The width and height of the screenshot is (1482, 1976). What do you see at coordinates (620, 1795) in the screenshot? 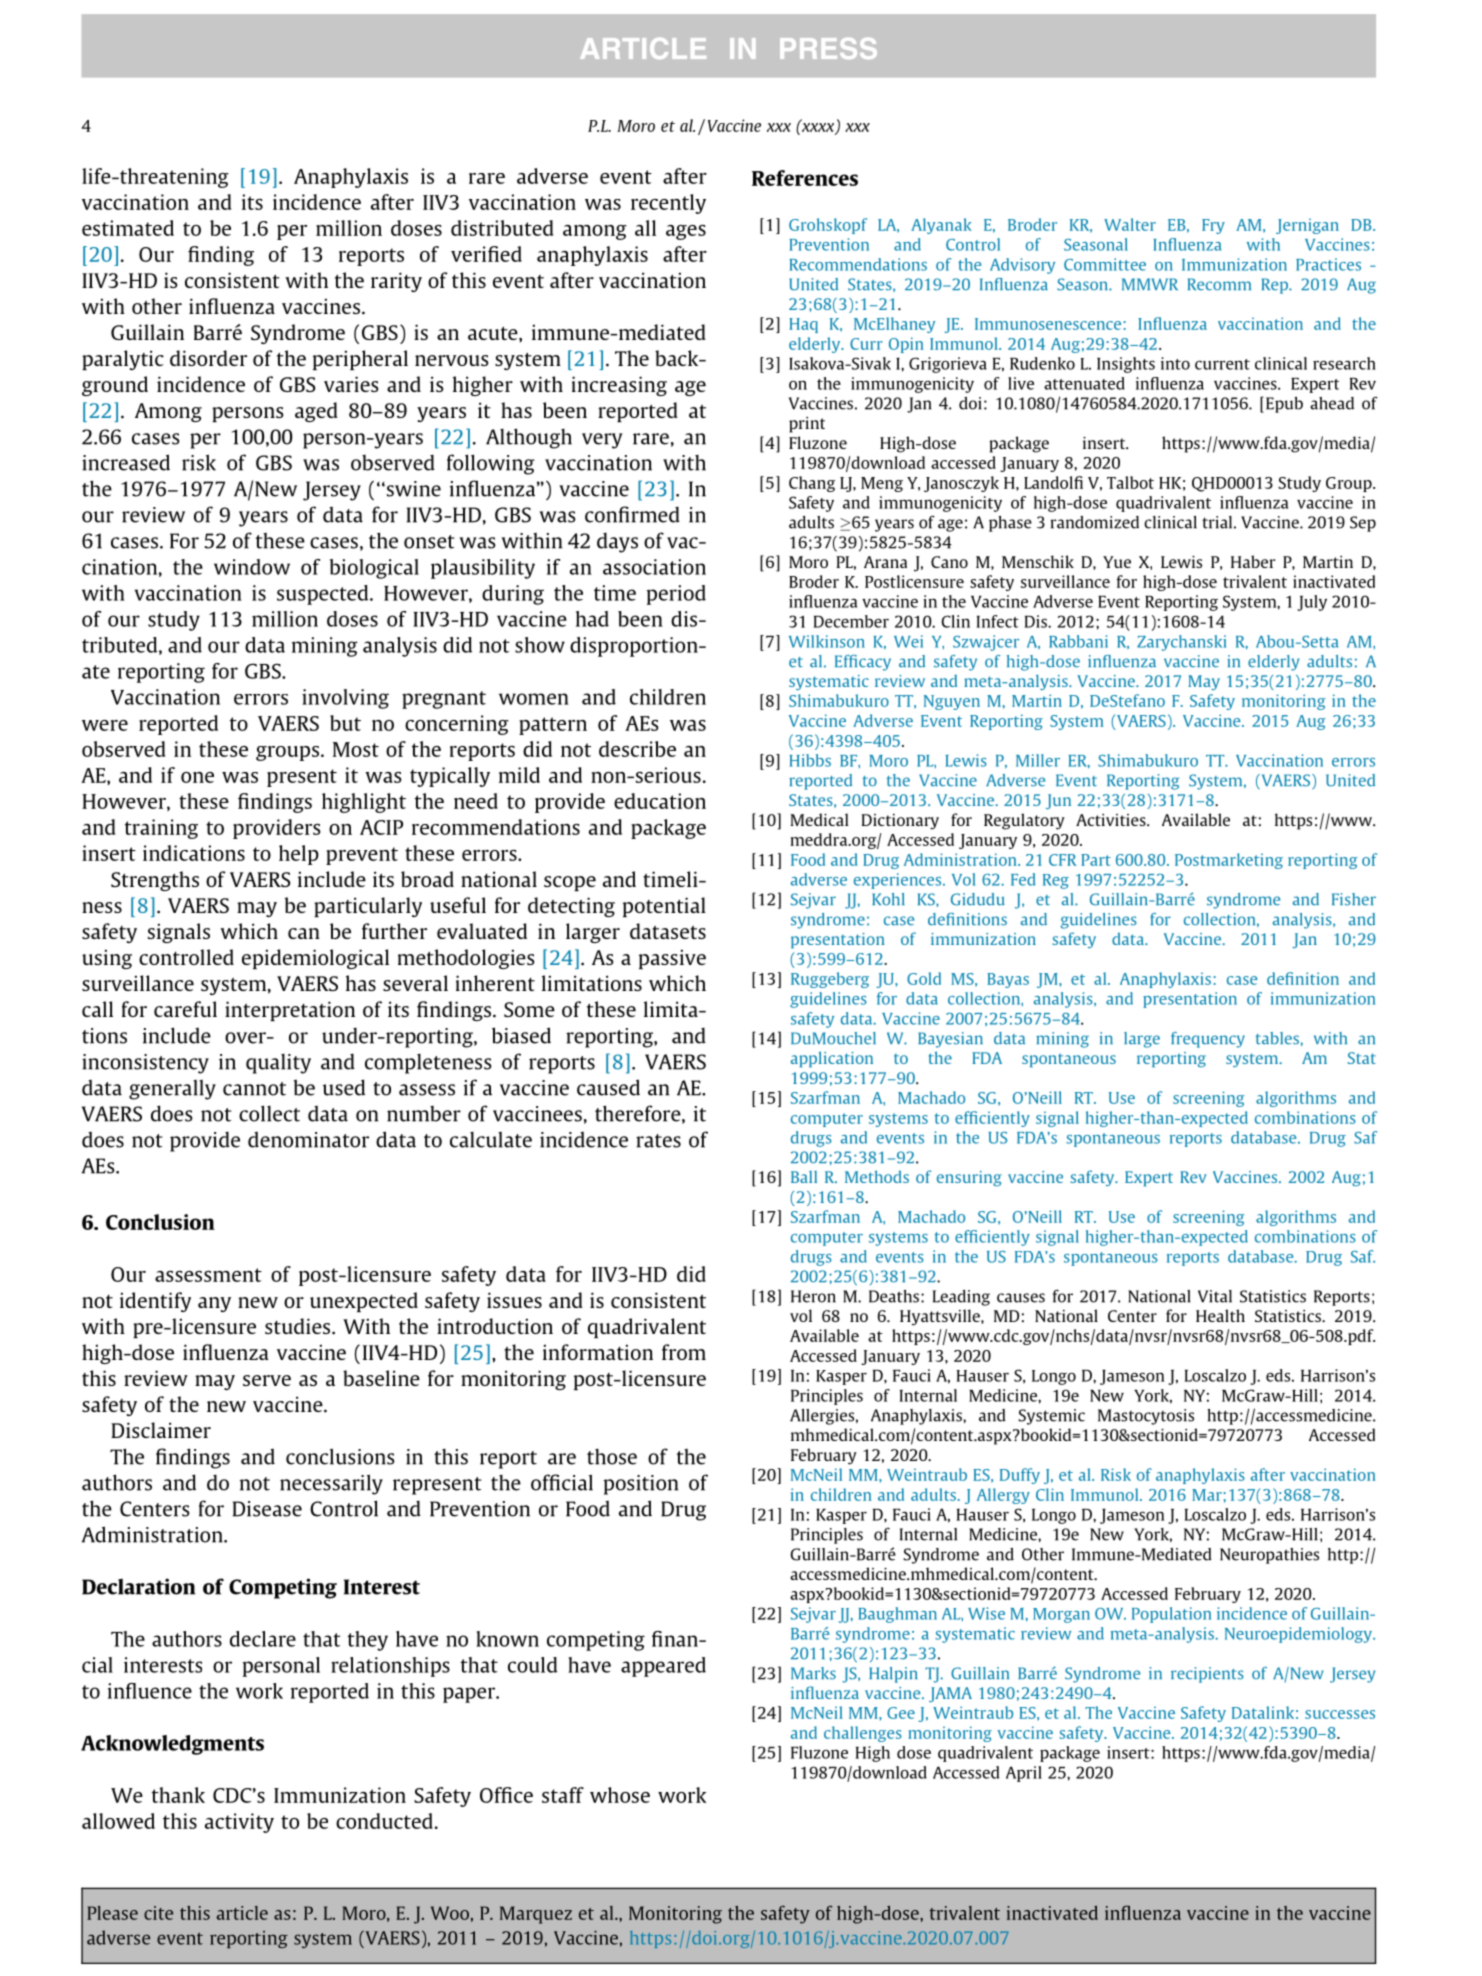
I see `whose` at bounding box center [620, 1795].
